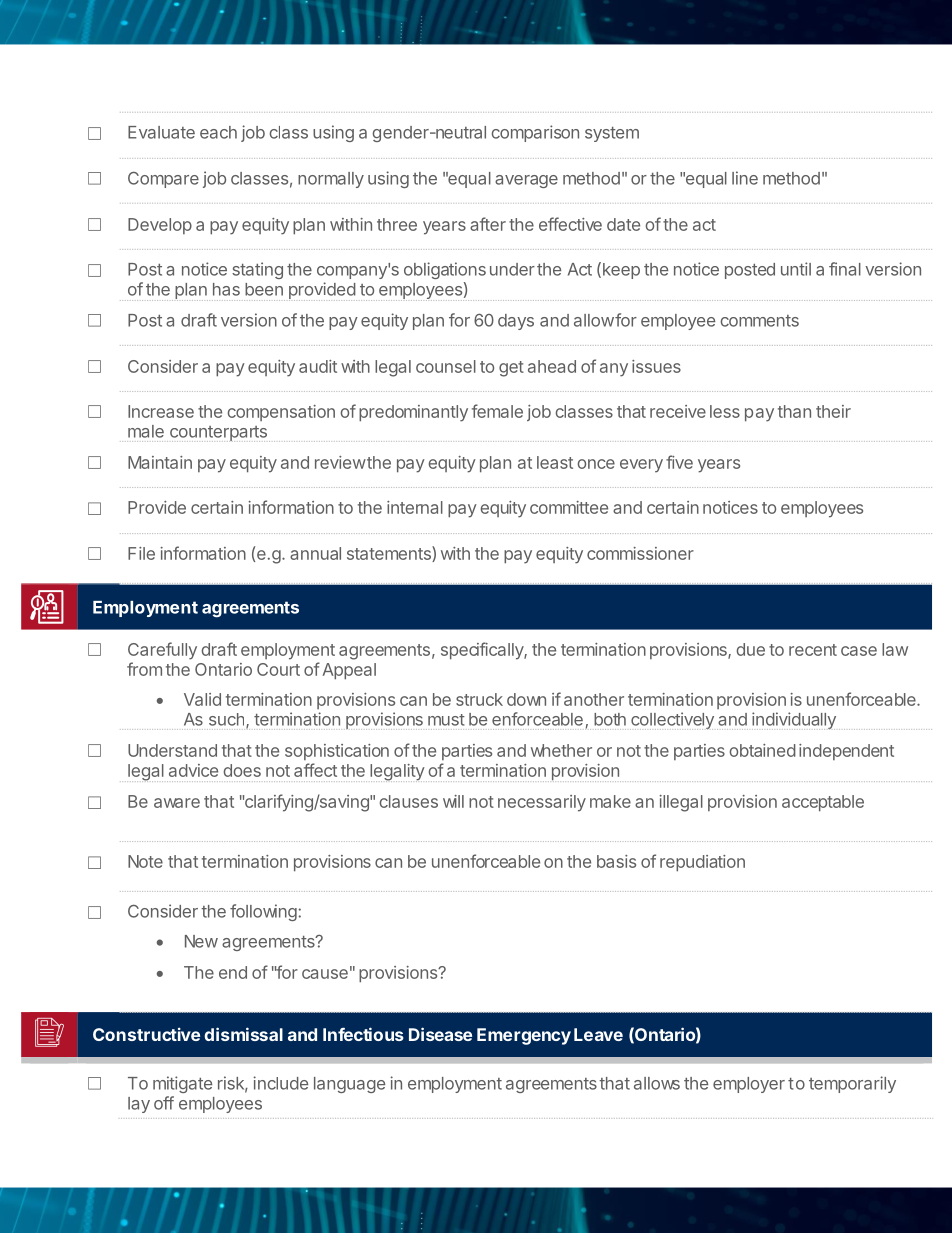 This screenshot has width=952, height=1233. I want to click on each, so click(218, 132).
